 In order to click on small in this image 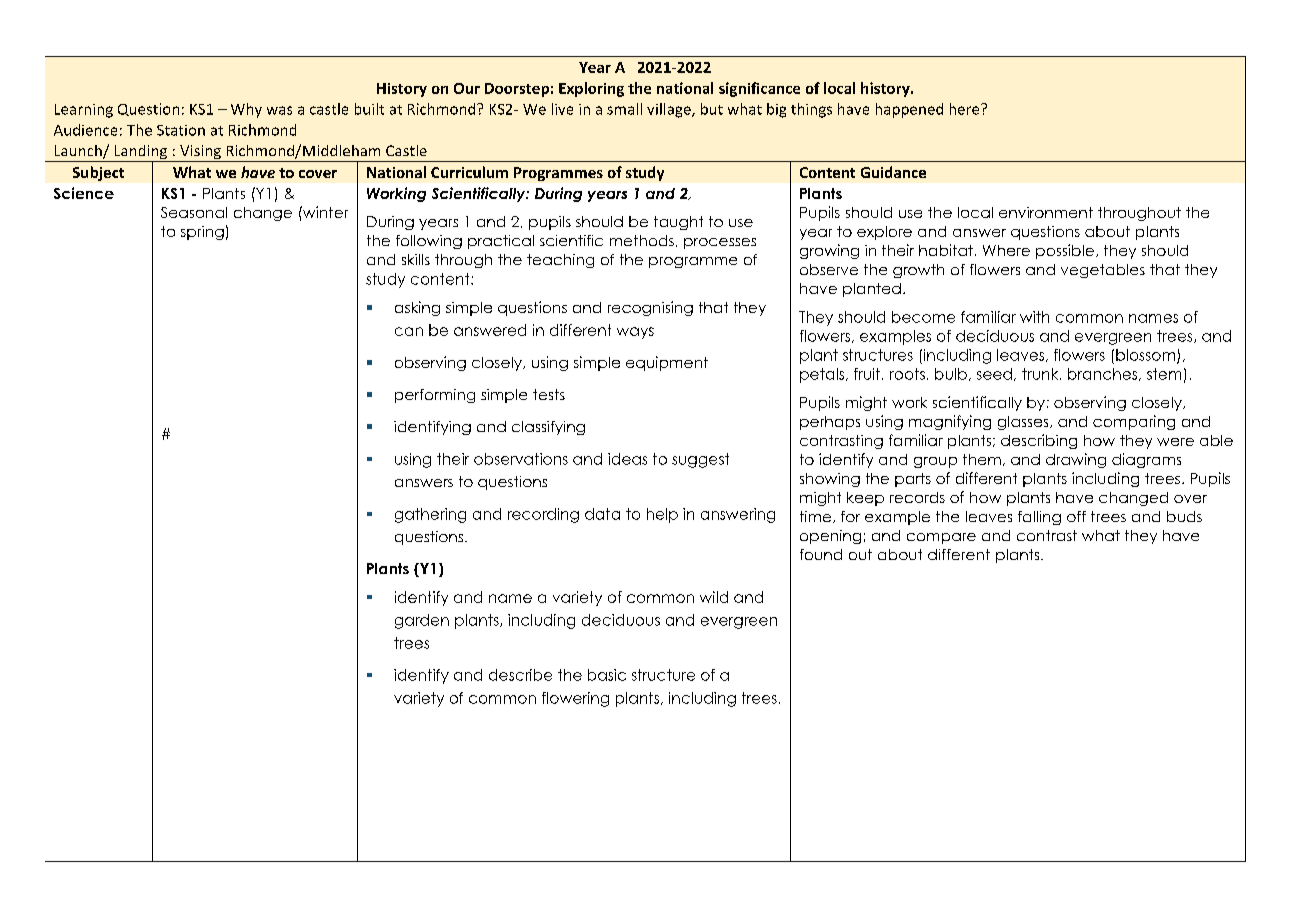, I will do `click(624, 109)`.
